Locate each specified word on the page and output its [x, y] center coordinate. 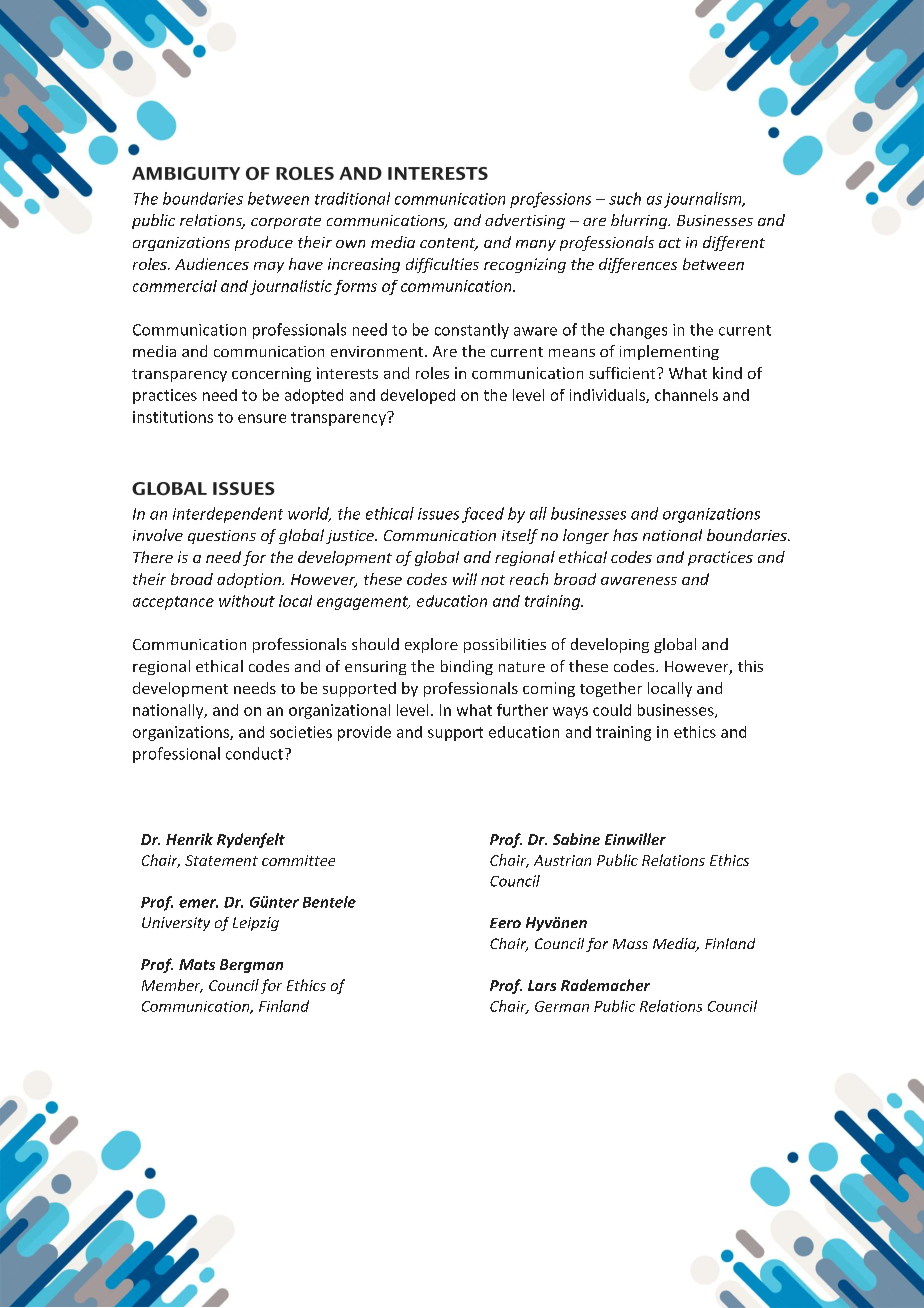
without [247, 601]
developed [418, 396]
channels [686, 395]
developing [610, 645]
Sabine [576, 839]
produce [264, 243]
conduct [254, 753]
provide [364, 733]
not [493, 580]
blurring [640, 221]
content [449, 244]
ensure [262, 418]
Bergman [251, 966]
